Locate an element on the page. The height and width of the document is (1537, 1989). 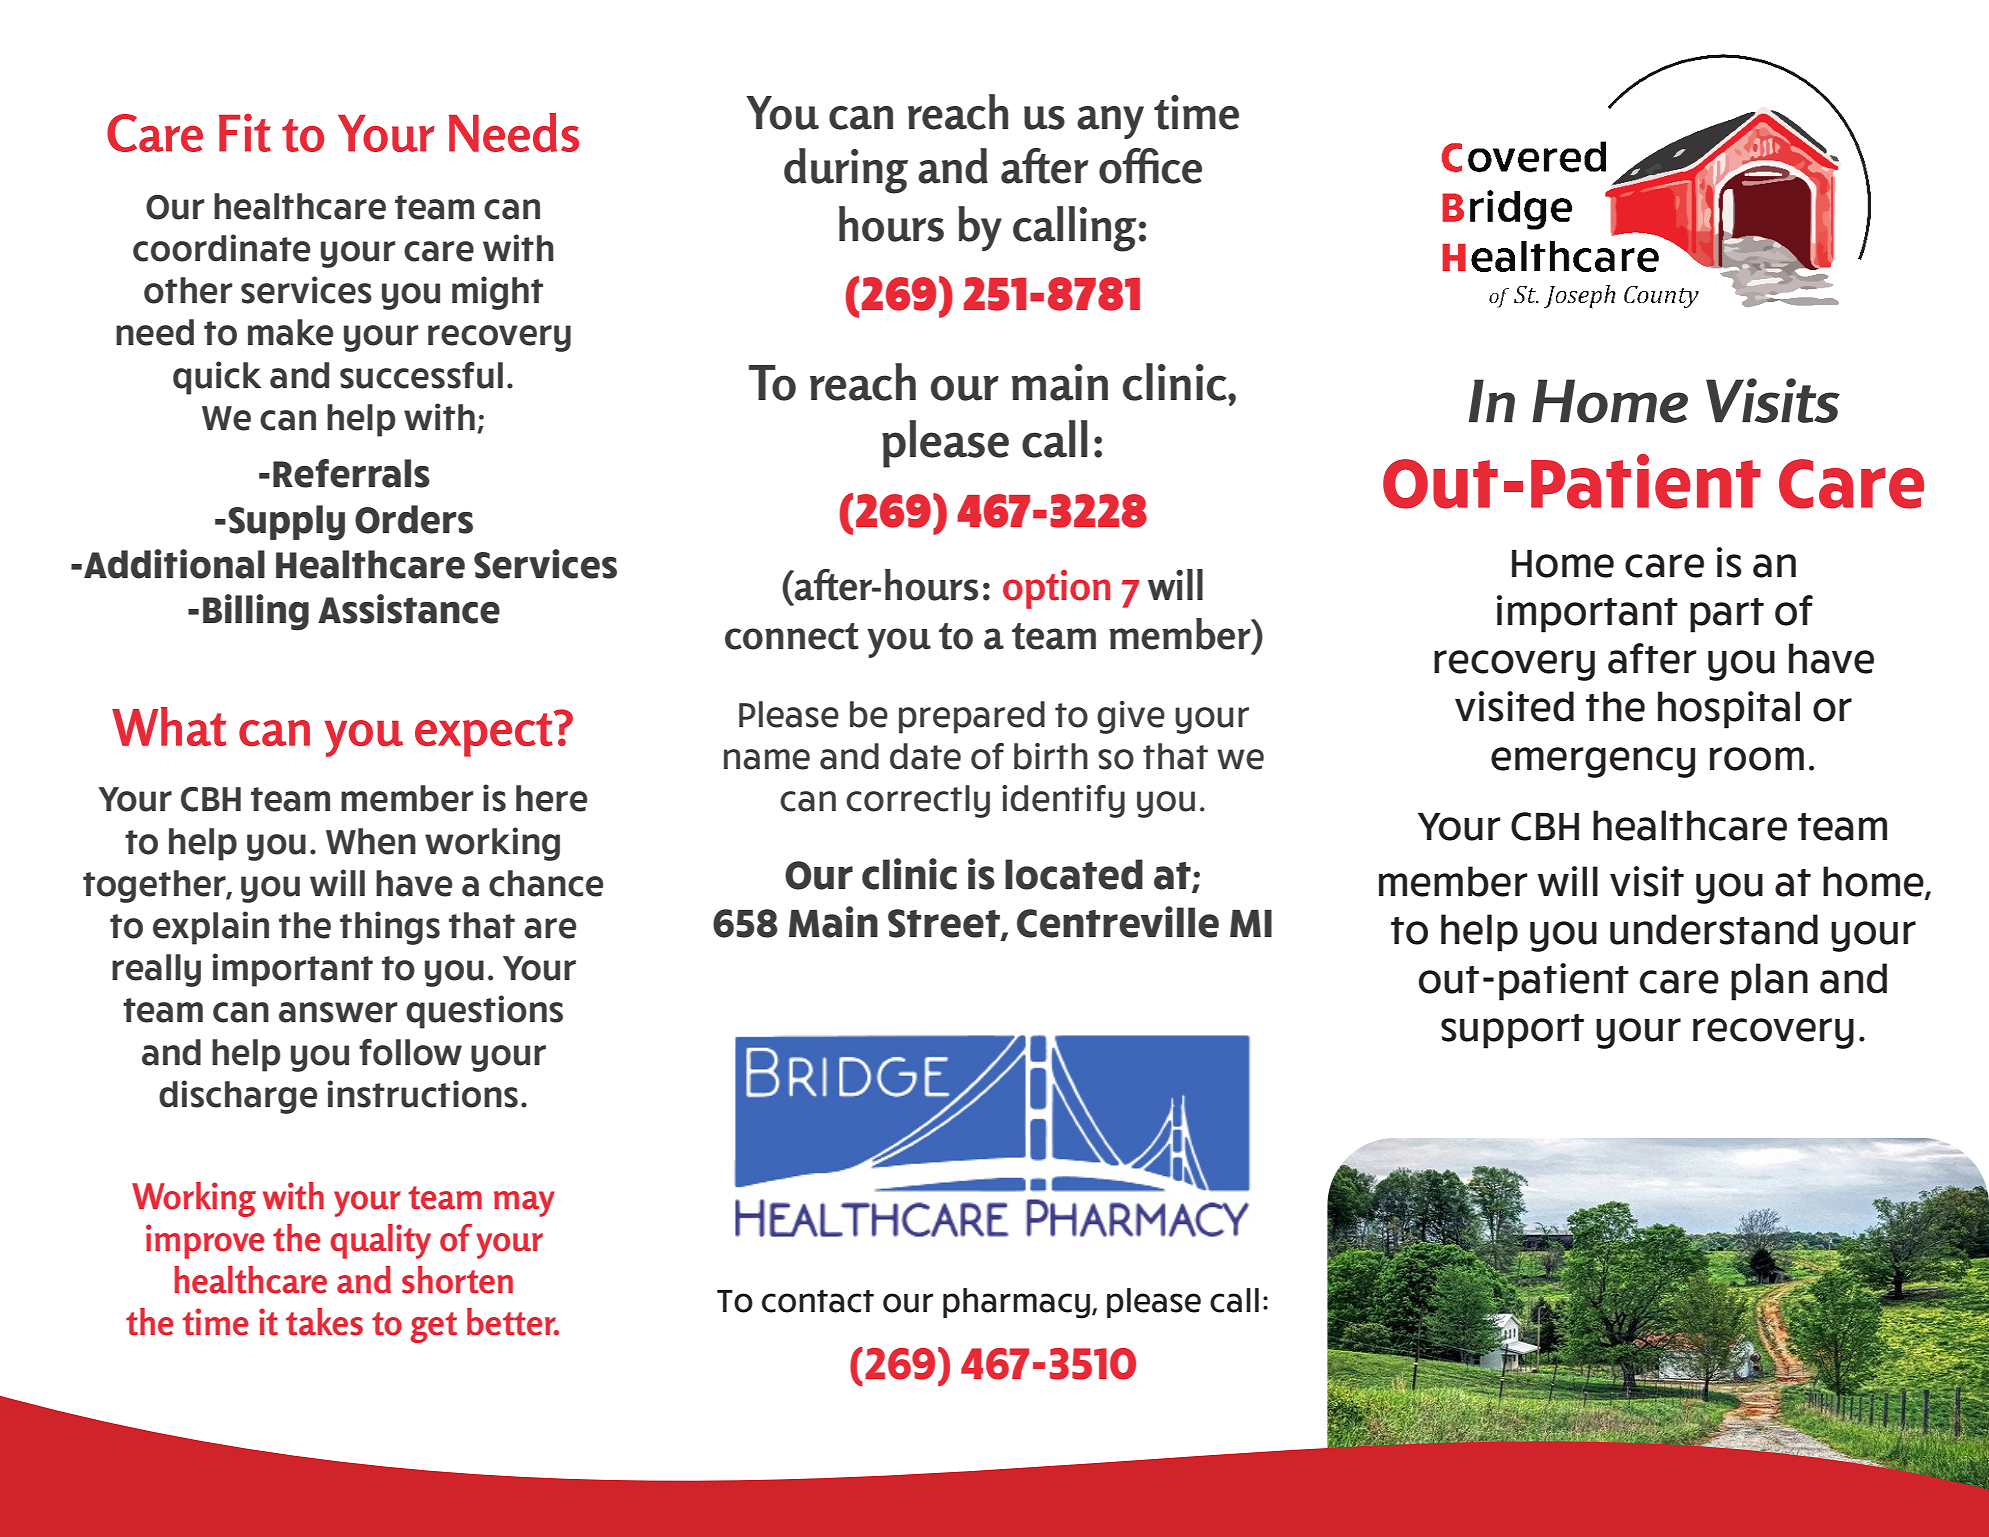
office is located at coordinates (1150, 166).
